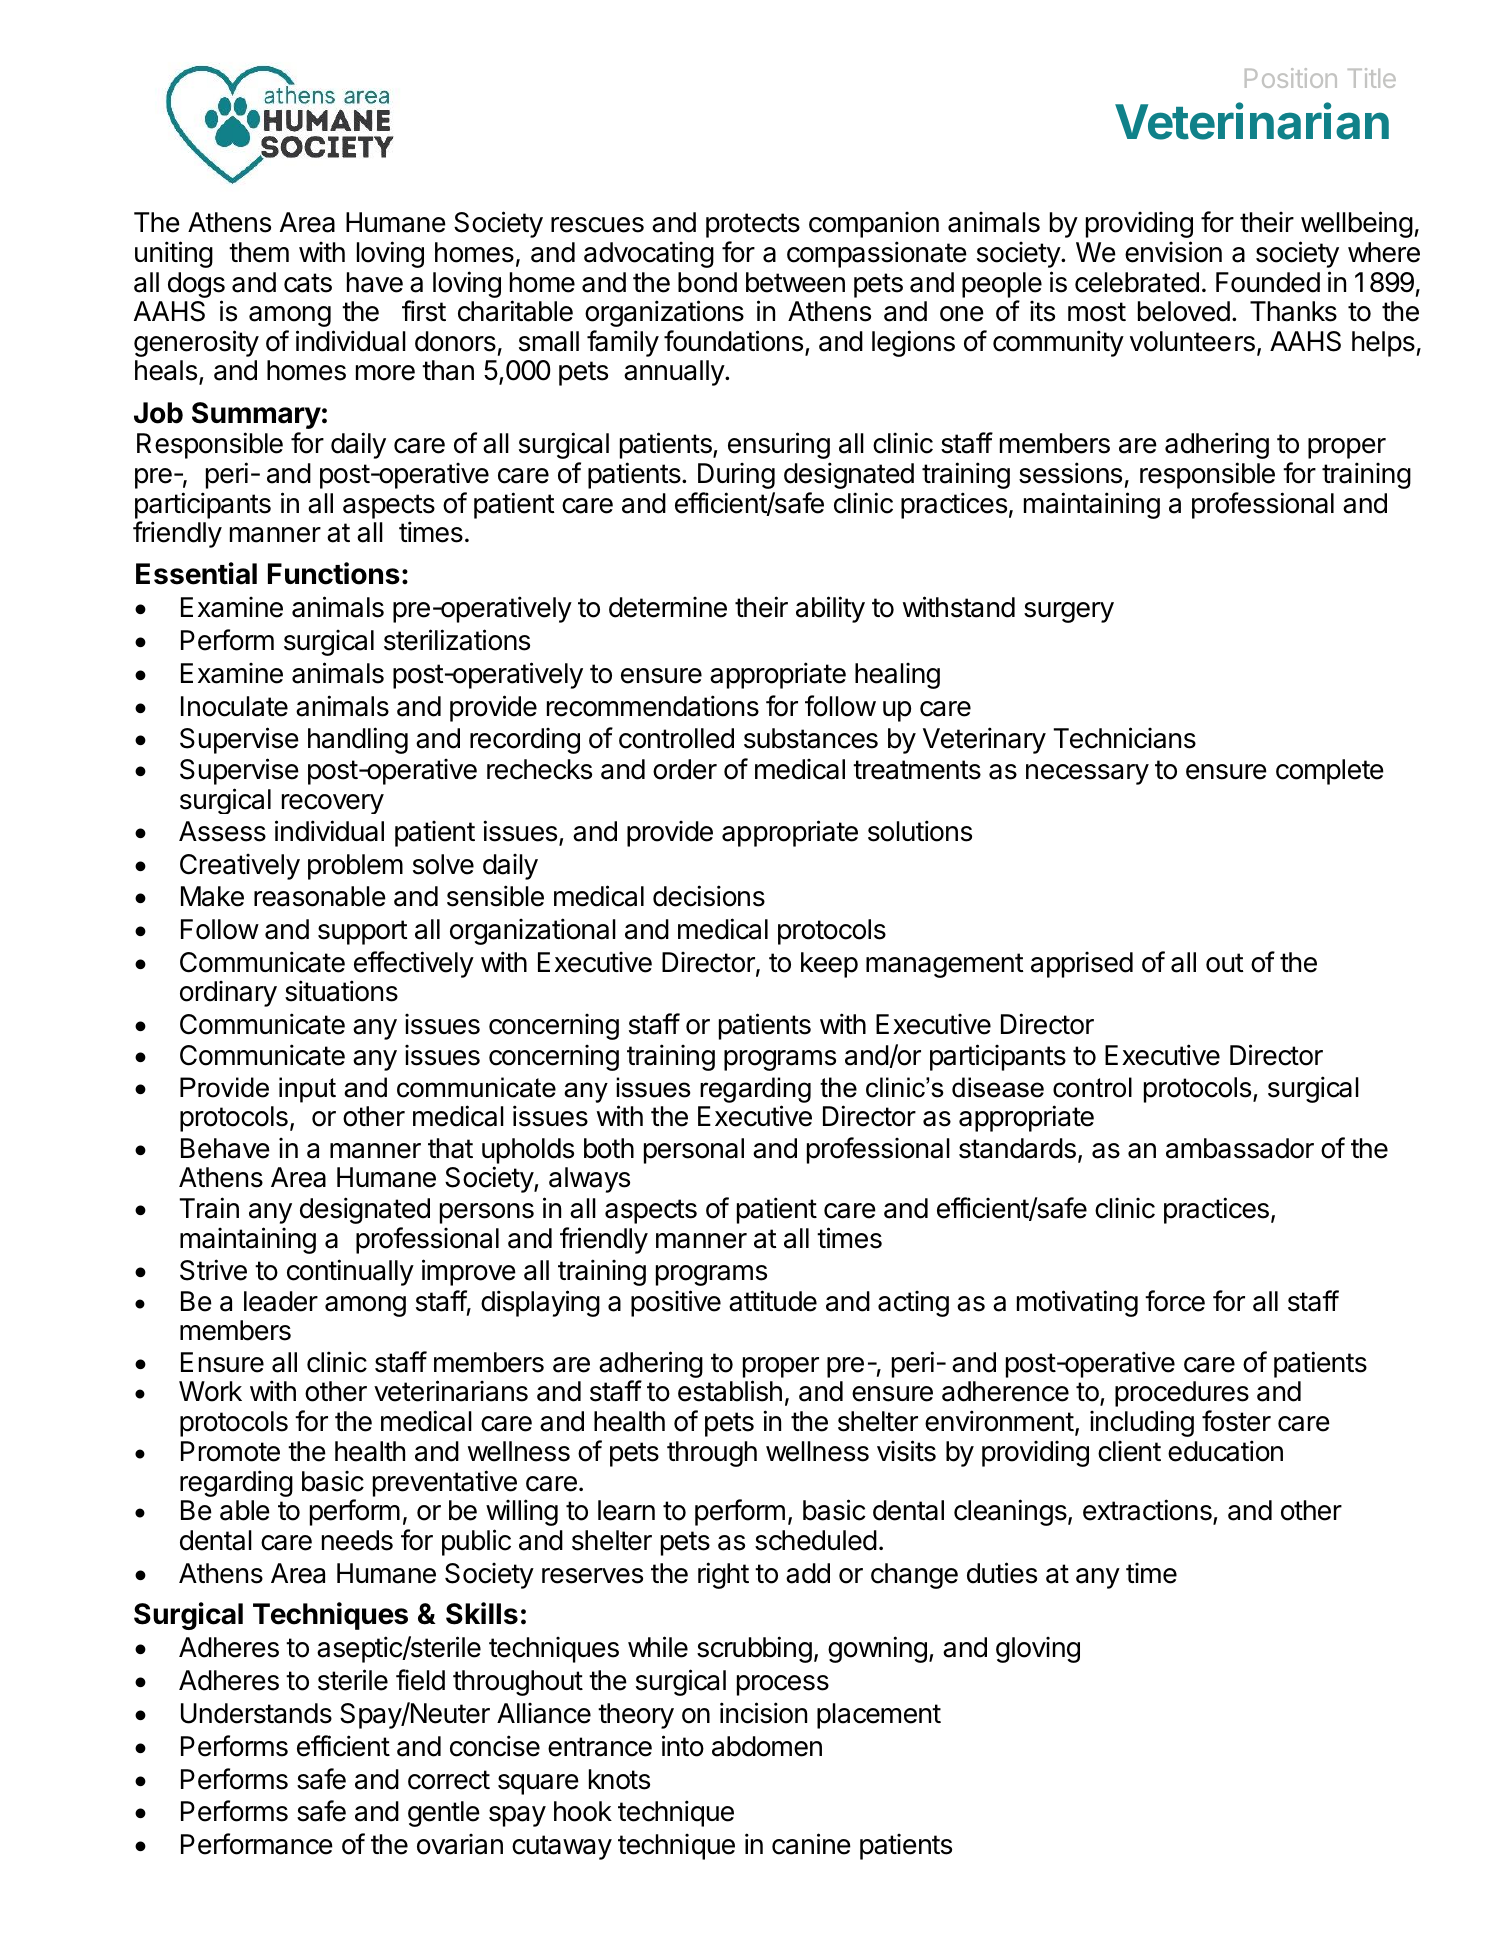 The width and height of the image is (1502, 1944). What do you see at coordinates (256, 1713) in the image?
I see `Understands` at bounding box center [256, 1713].
